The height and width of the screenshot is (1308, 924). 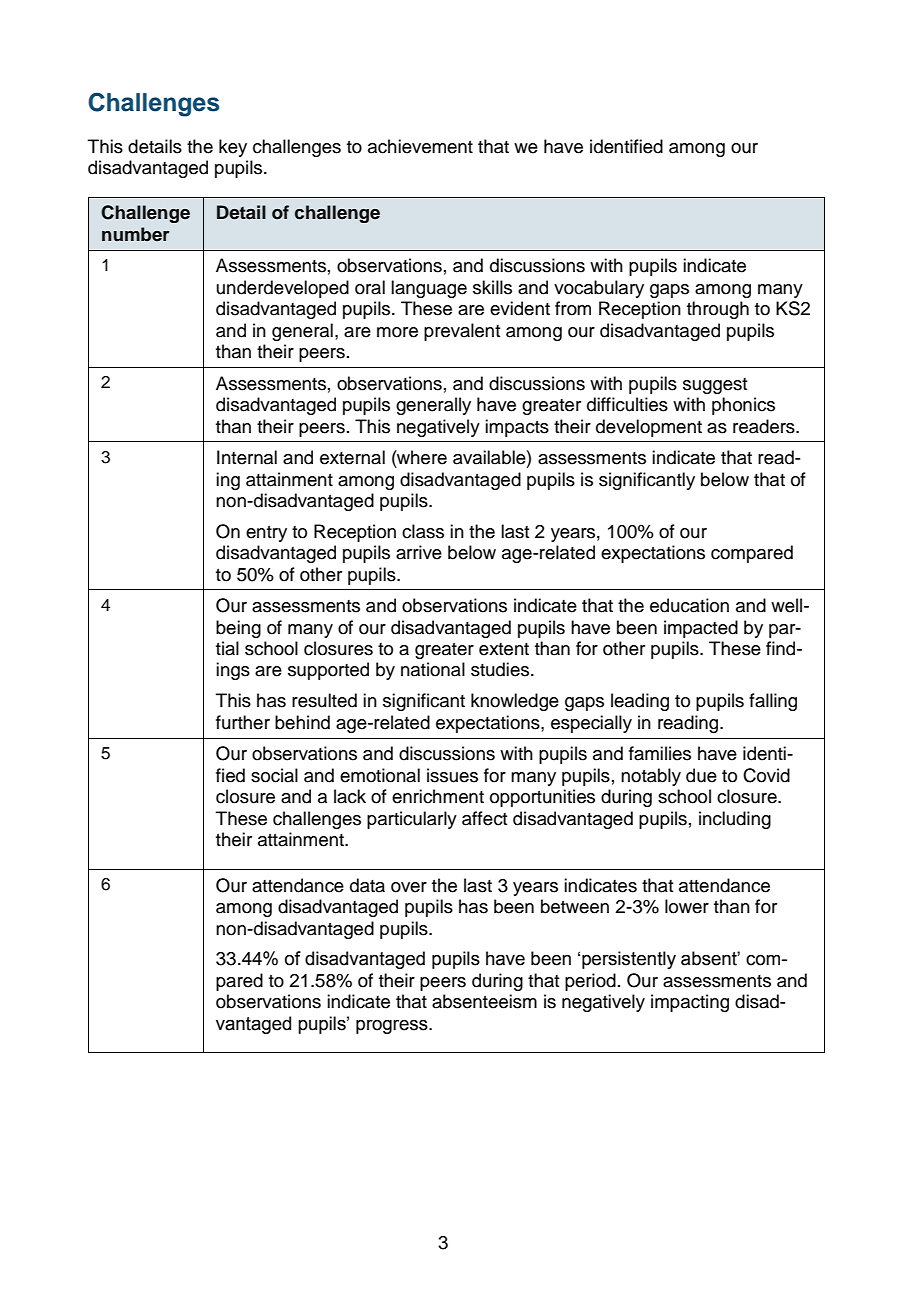 I want to click on enrichment, so click(x=438, y=796).
